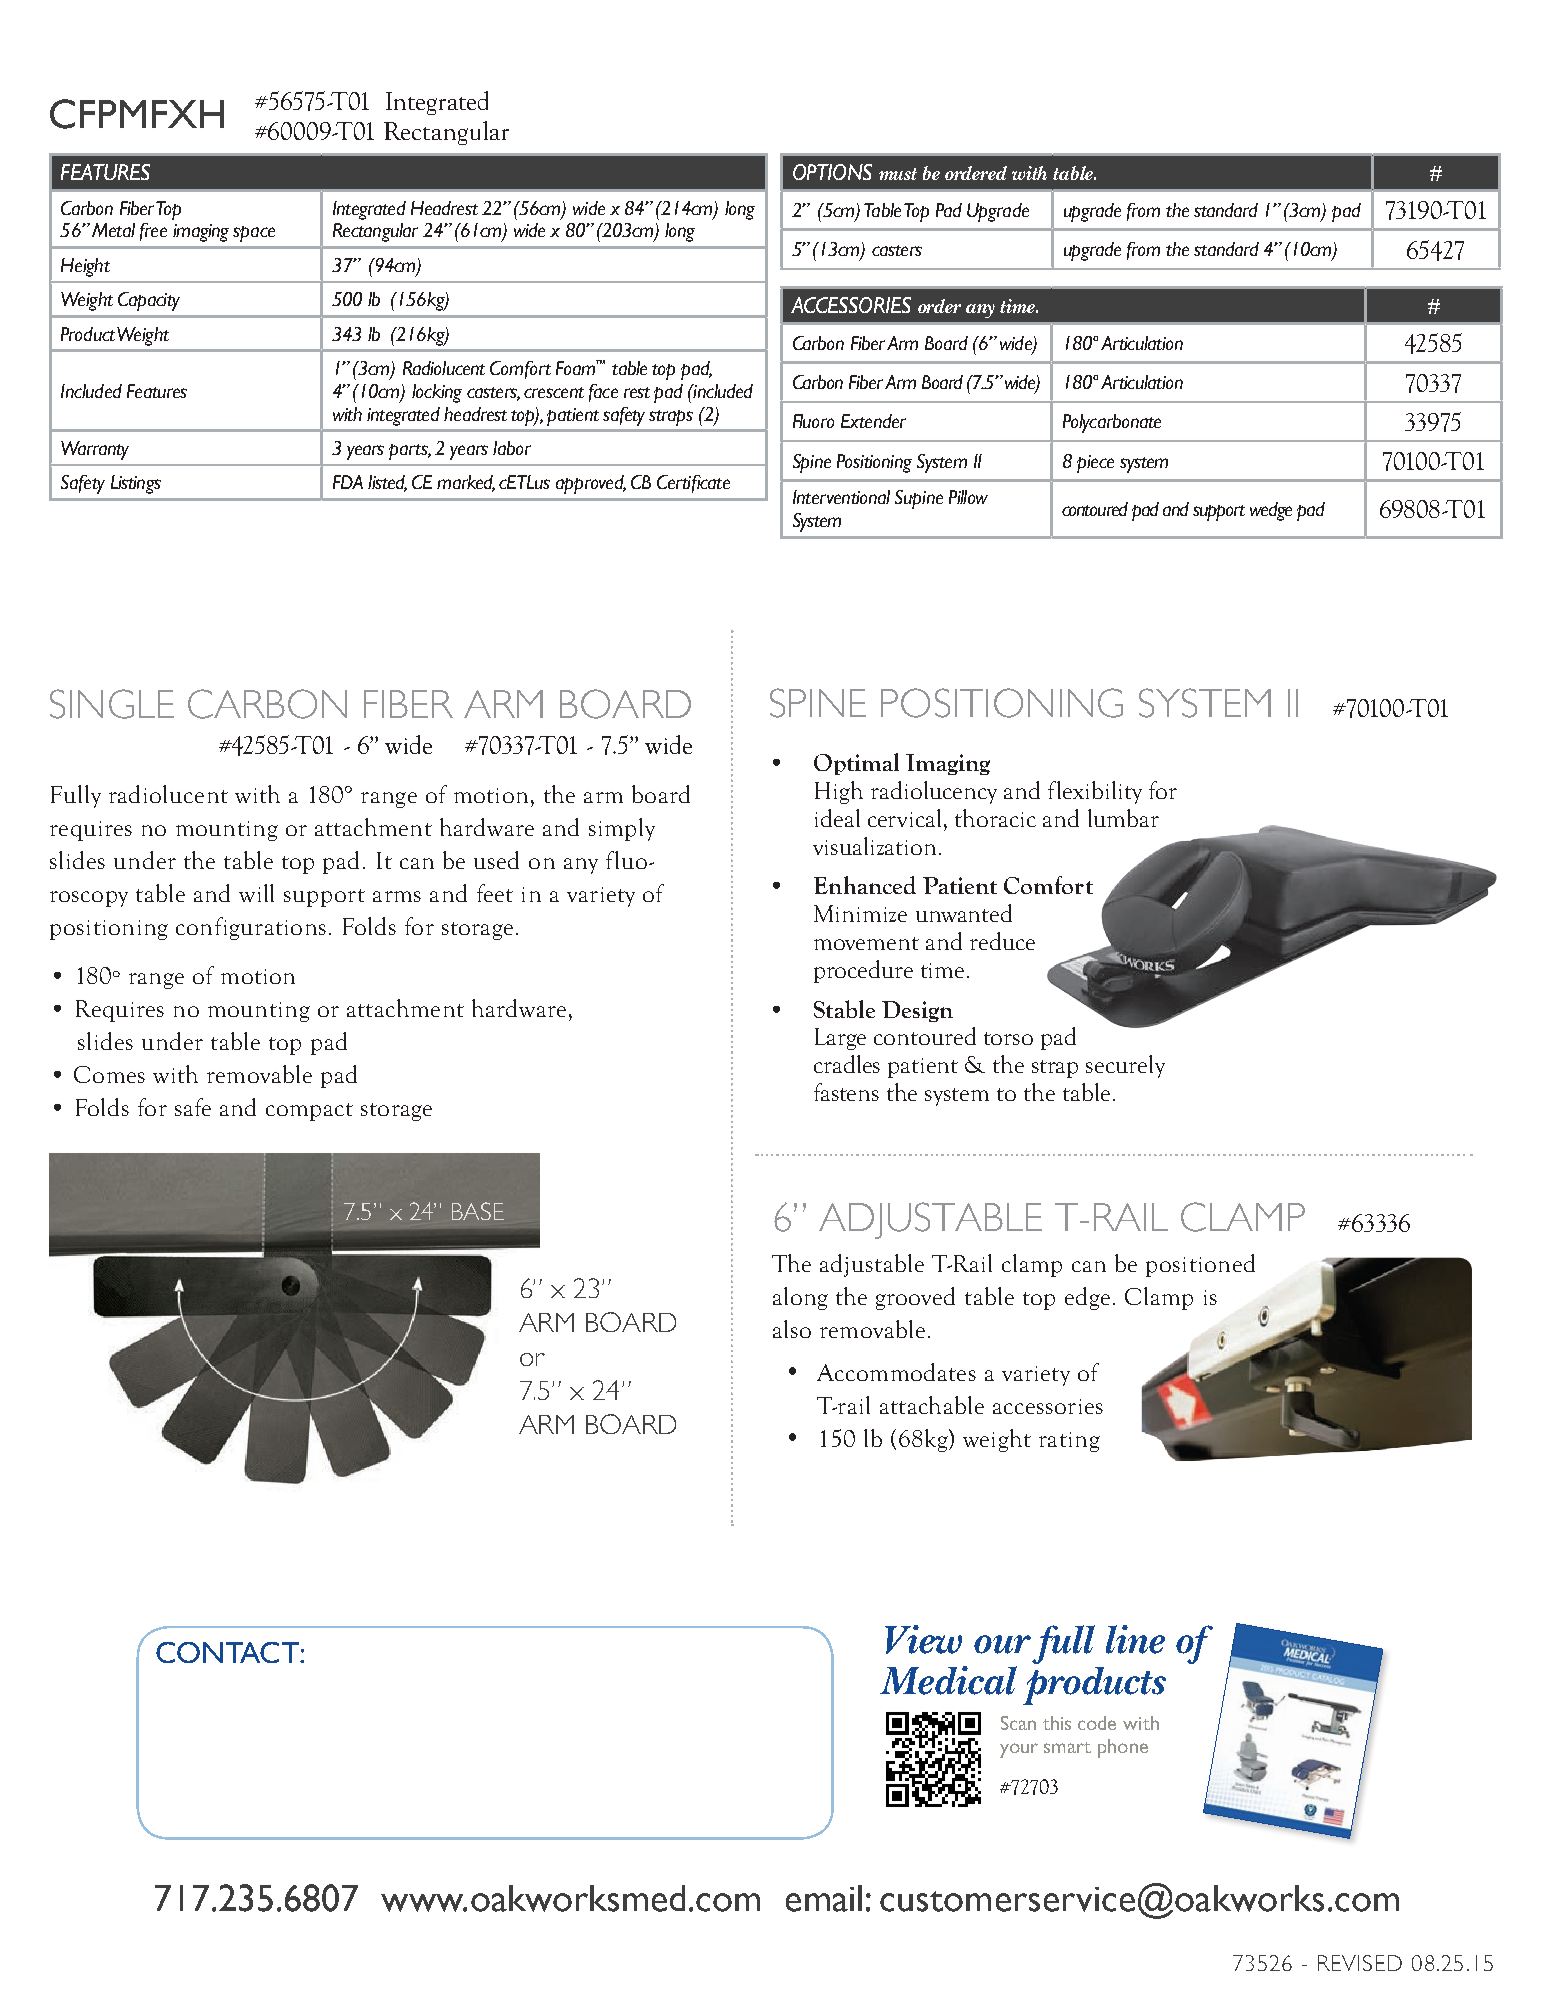  Describe the element at coordinates (309, 1112) in the screenshot. I see `compact` at that location.
